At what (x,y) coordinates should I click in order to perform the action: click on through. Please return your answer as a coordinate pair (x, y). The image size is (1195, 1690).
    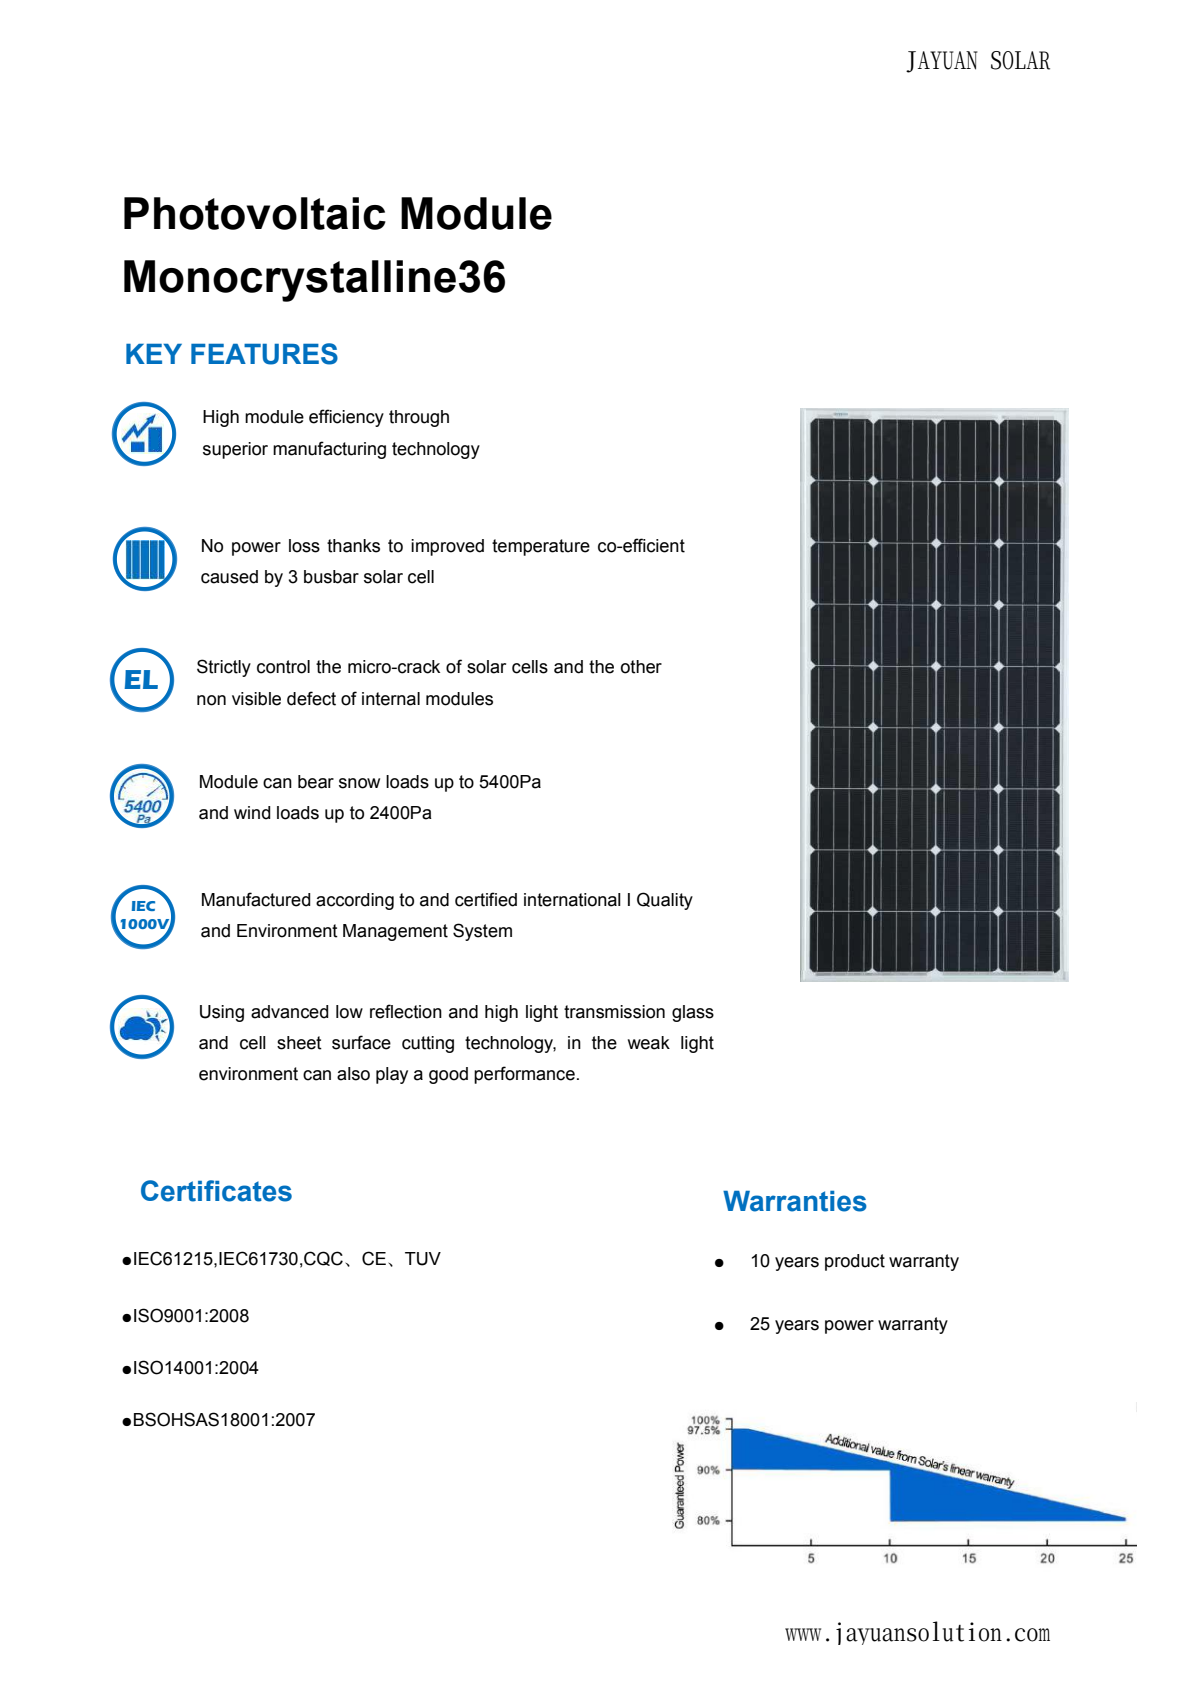
    Looking at the image, I should click on (419, 418).
